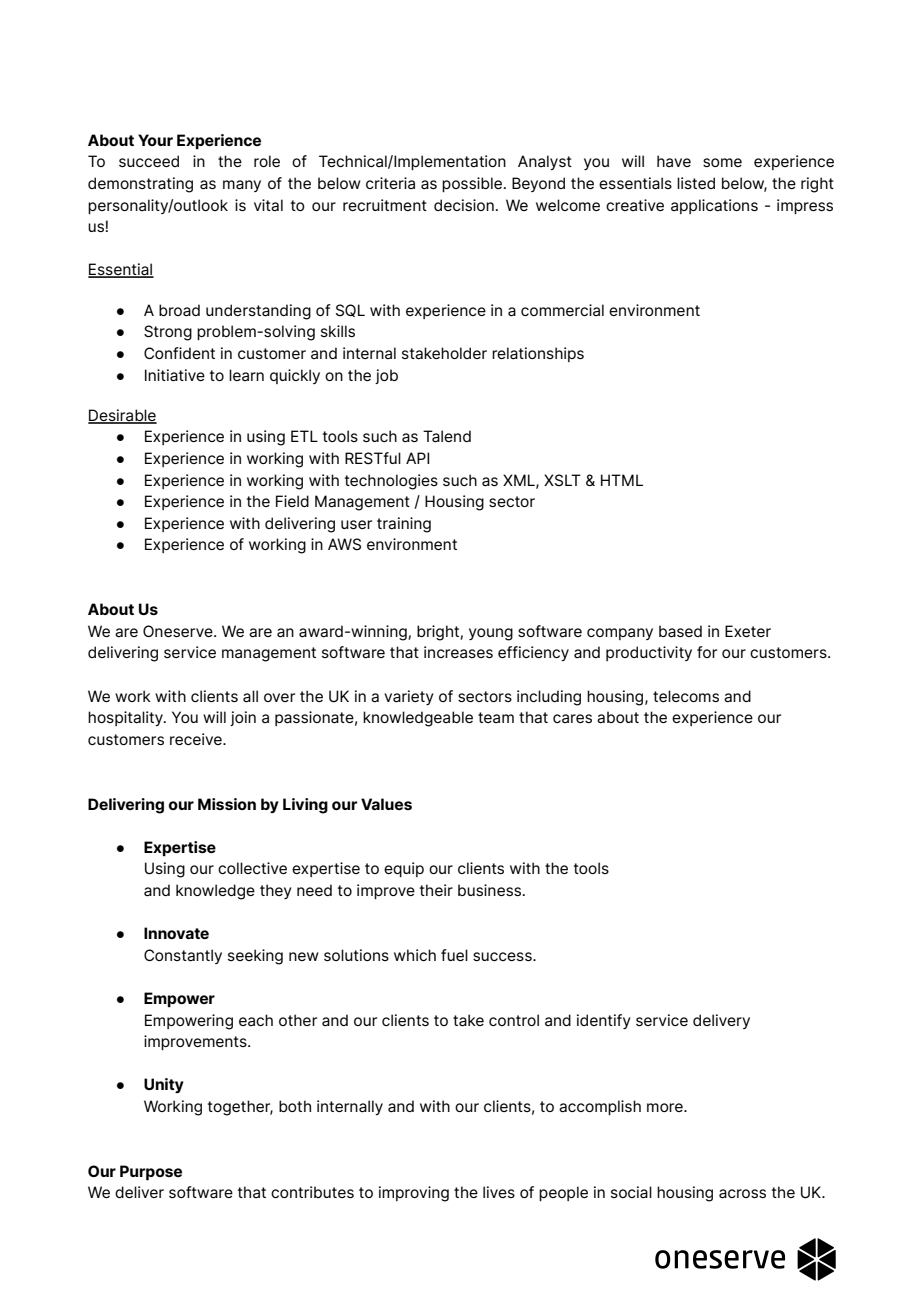 The height and width of the screenshot is (1307, 924). What do you see at coordinates (472, 184) in the screenshot?
I see `possible` at bounding box center [472, 184].
